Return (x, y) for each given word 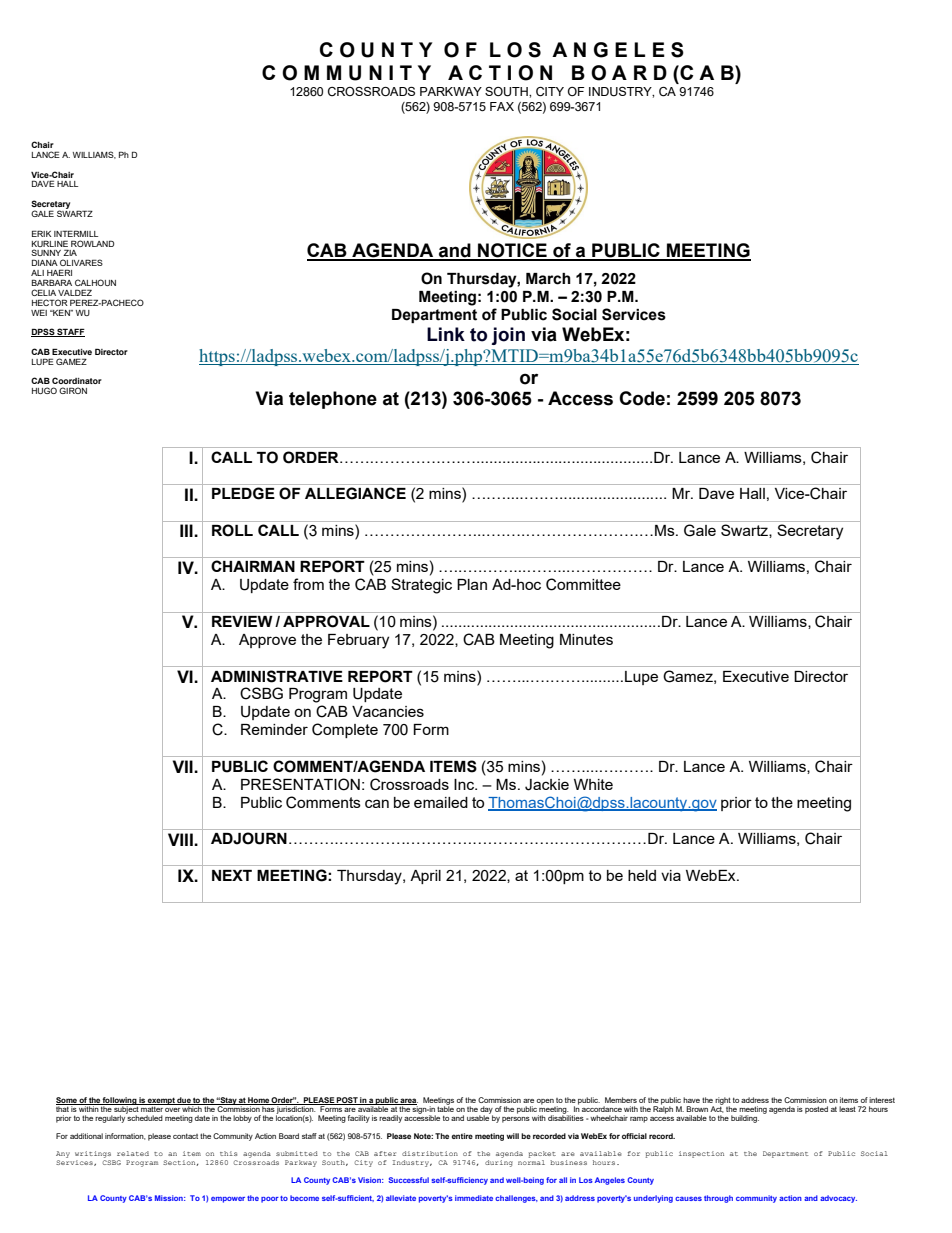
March (548, 279)
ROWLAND (92, 243)
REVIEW (242, 621)
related (133, 1153)
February (358, 641)
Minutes (586, 639)
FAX (502, 106)
